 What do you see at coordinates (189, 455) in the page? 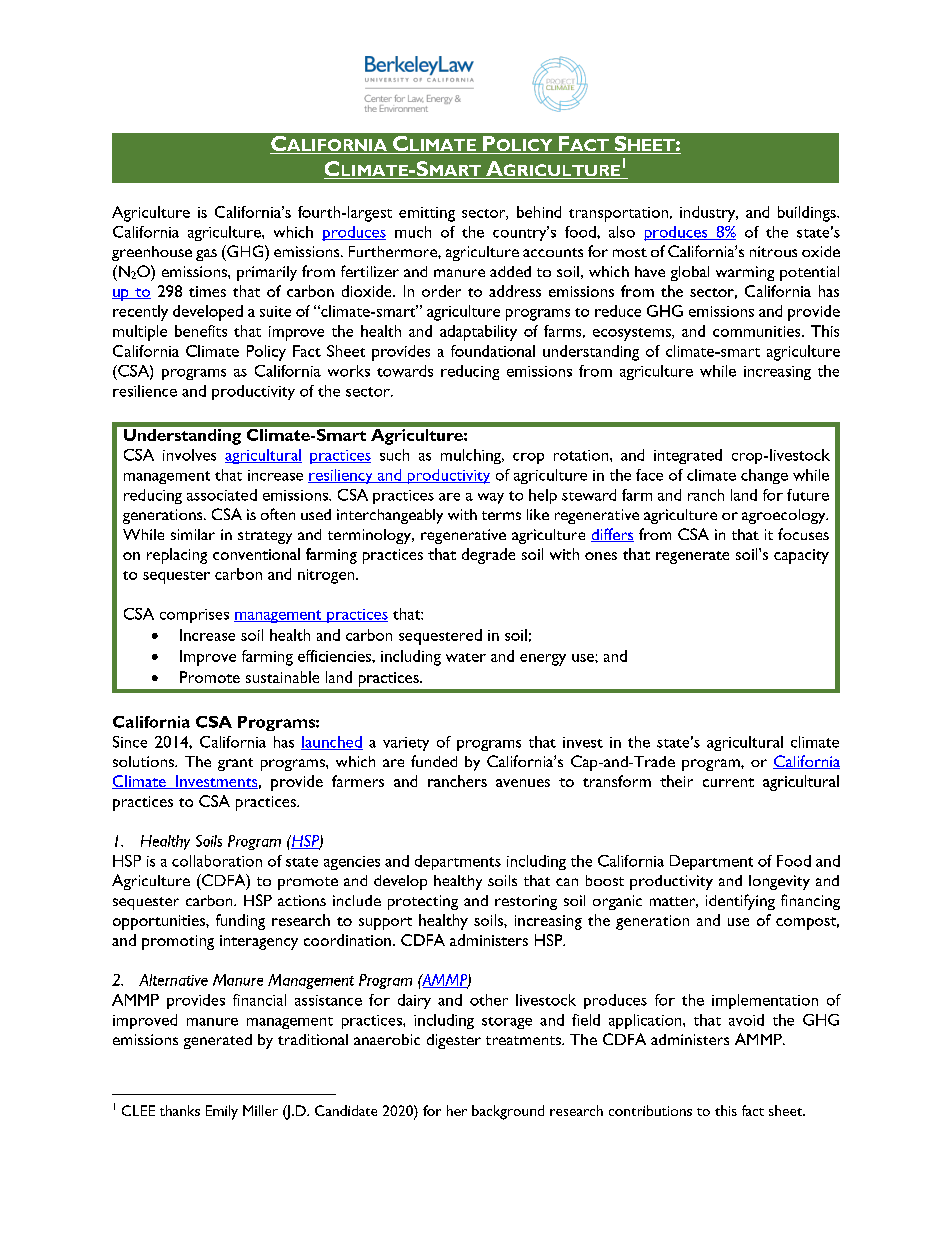
I see `involves` at bounding box center [189, 455].
